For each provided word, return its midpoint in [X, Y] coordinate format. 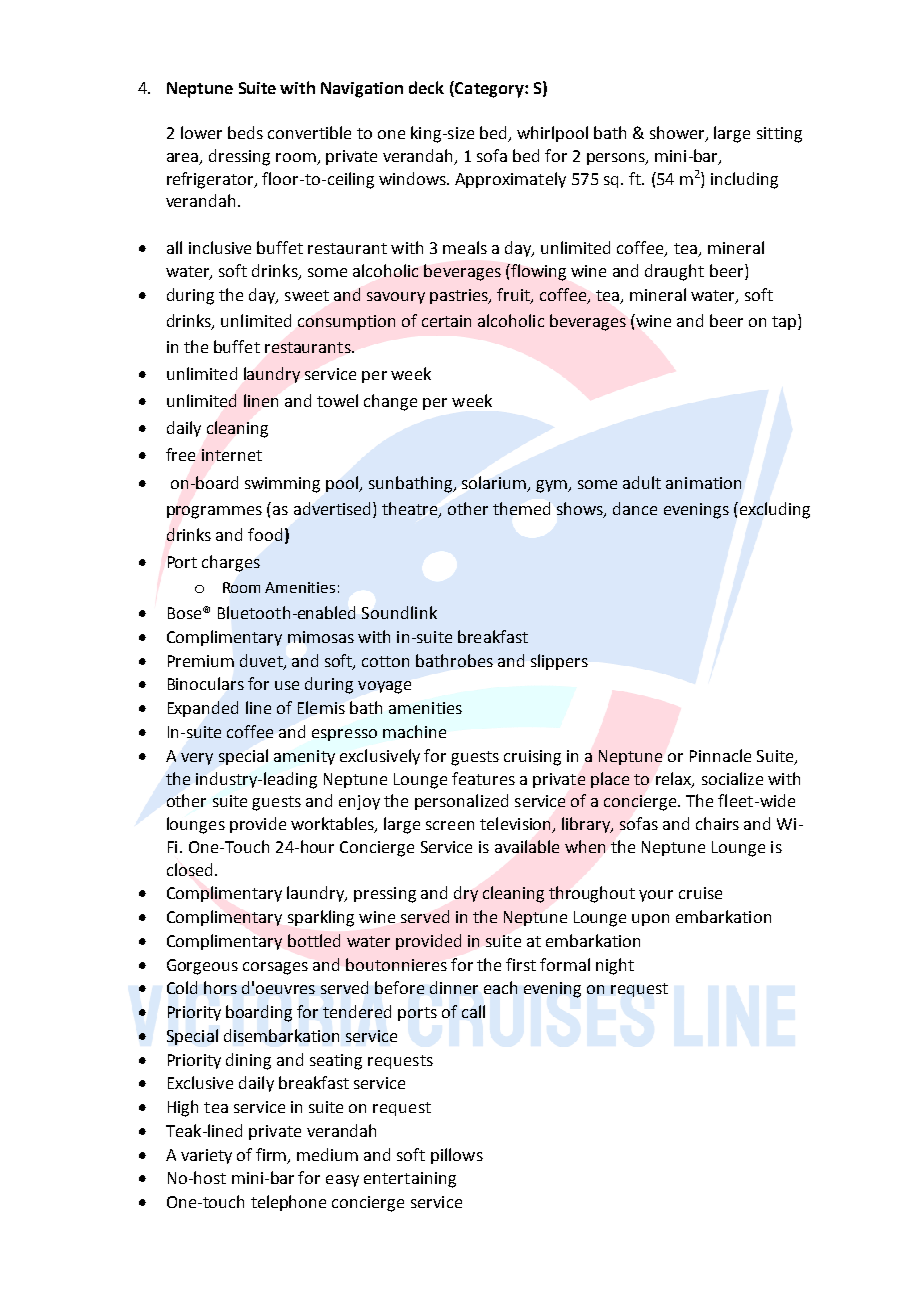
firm [272, 1155]
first [521, 964]
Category [489, 89]
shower [678, 134]
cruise [700, 893]
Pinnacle [720, 755]
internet [232, 455]
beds [245, 132]
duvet [262, 661]
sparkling [321, 918]
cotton [385, 661]
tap [785, 322]
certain [446, 321]
